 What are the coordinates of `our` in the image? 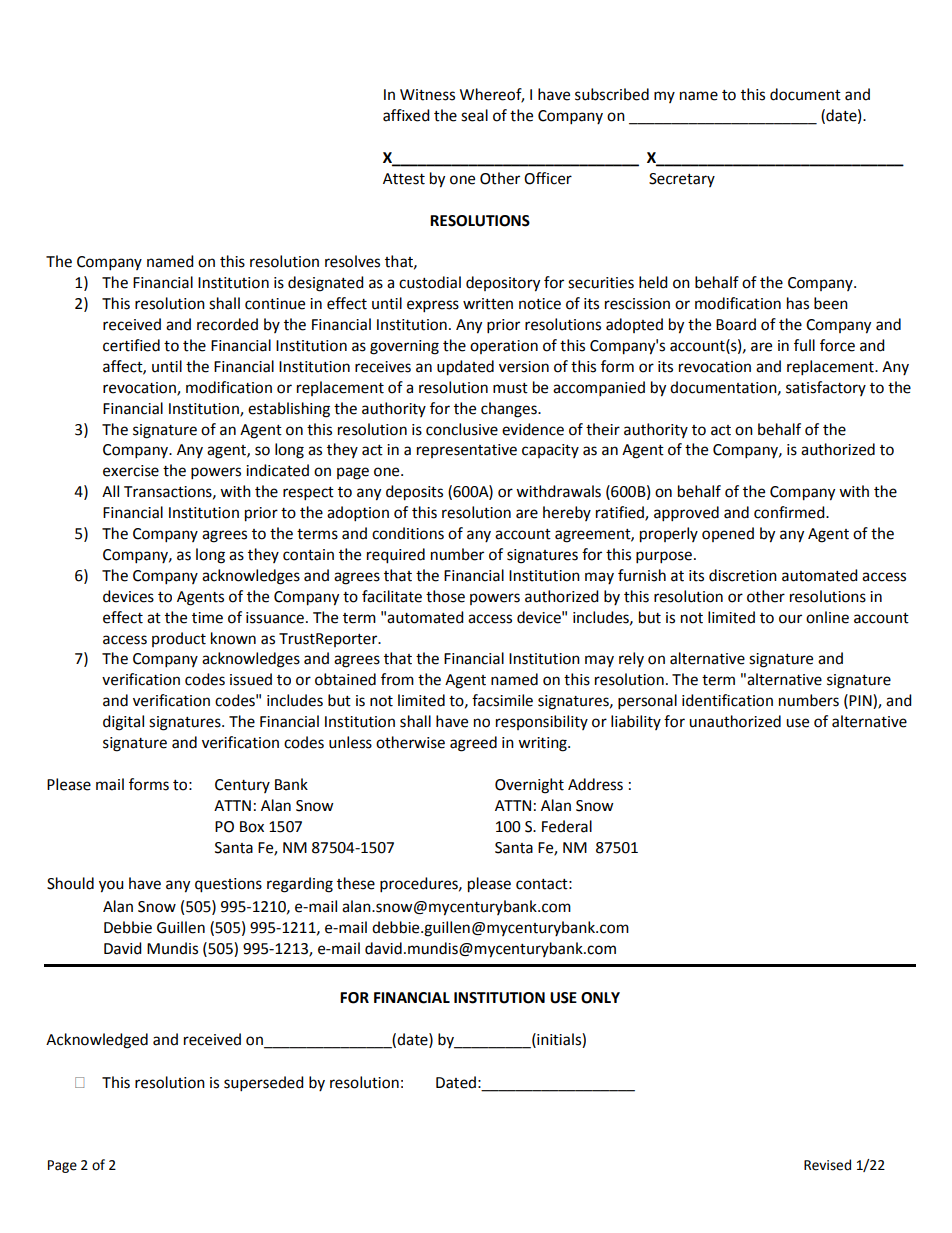 It's located at (790, 619).
